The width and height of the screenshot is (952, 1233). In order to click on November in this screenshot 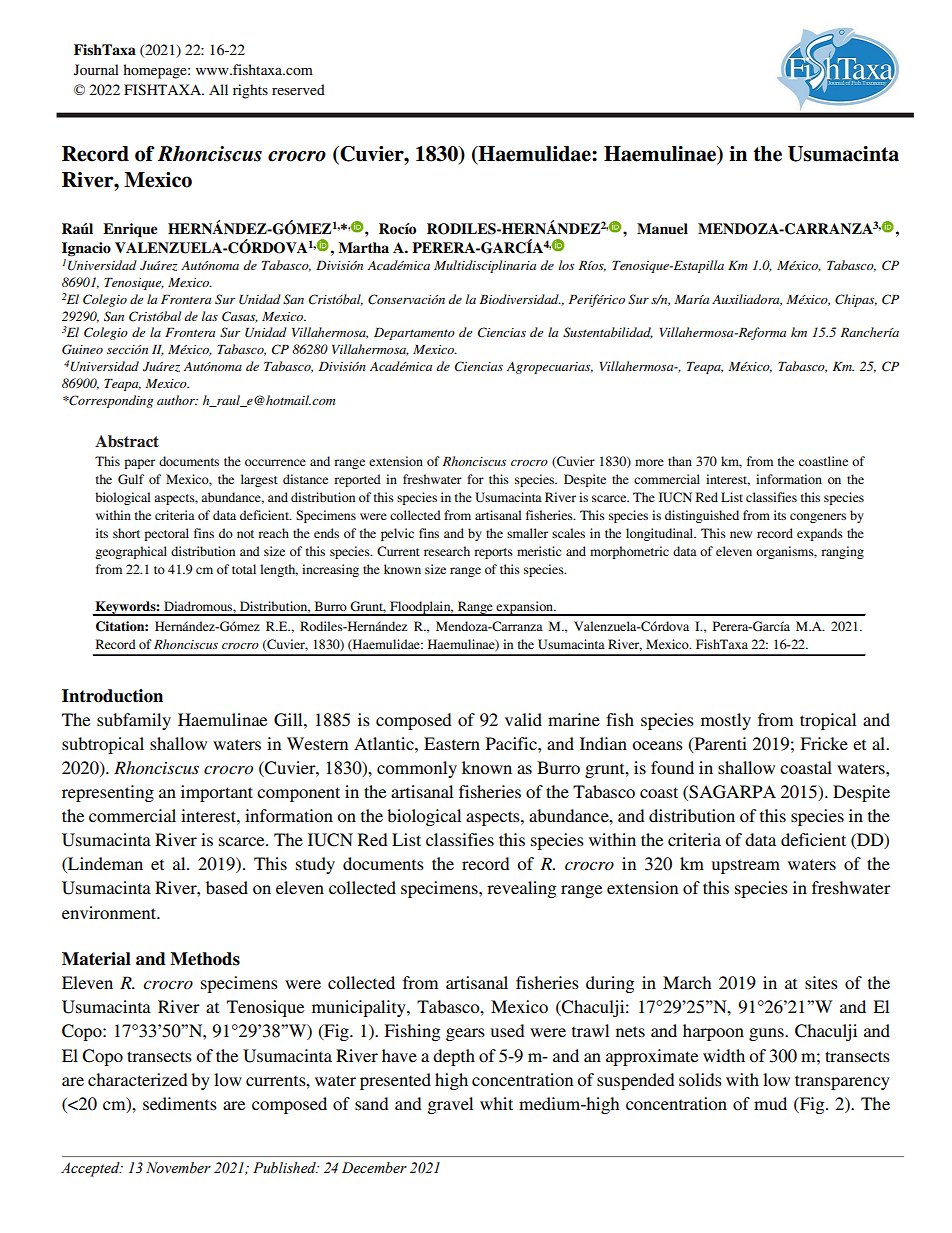, I will do `click(178, 1168)`.
